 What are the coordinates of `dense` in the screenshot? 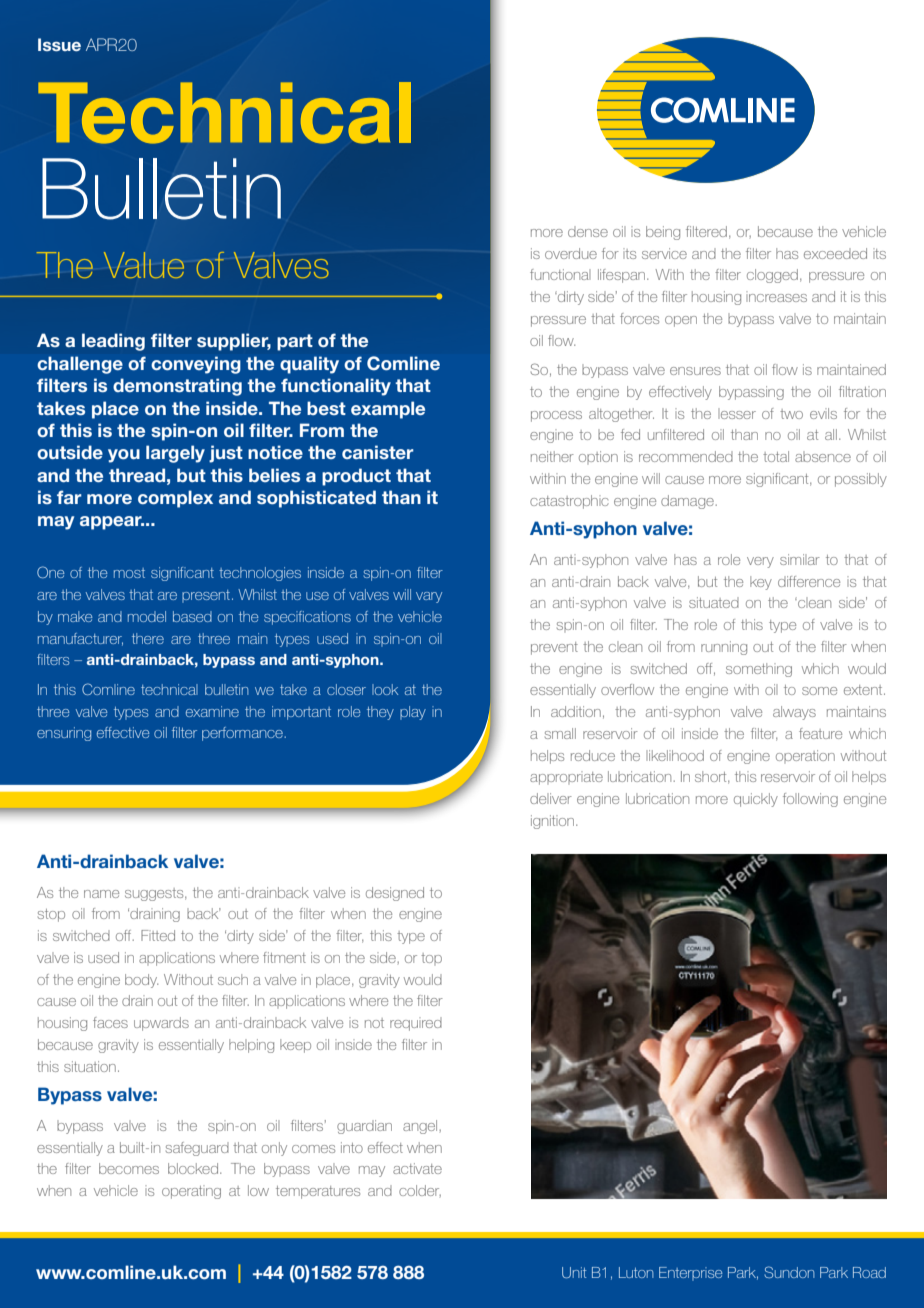 It's located at (588, 231).
